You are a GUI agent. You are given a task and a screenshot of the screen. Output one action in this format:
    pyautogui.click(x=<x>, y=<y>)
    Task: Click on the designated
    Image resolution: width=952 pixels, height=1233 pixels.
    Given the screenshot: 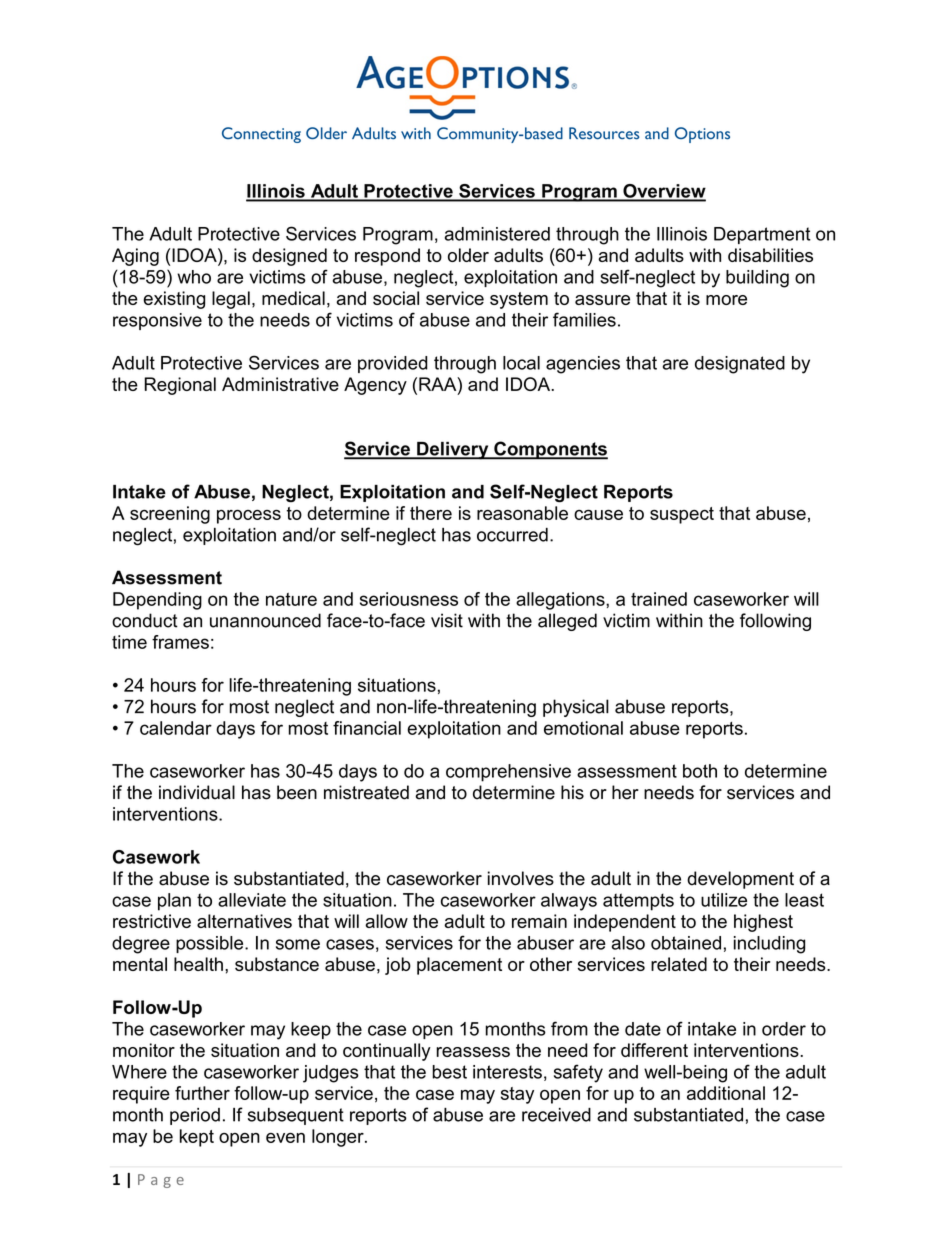 What is the action you would take?
    pyautogui.click(x=740, y=365)
